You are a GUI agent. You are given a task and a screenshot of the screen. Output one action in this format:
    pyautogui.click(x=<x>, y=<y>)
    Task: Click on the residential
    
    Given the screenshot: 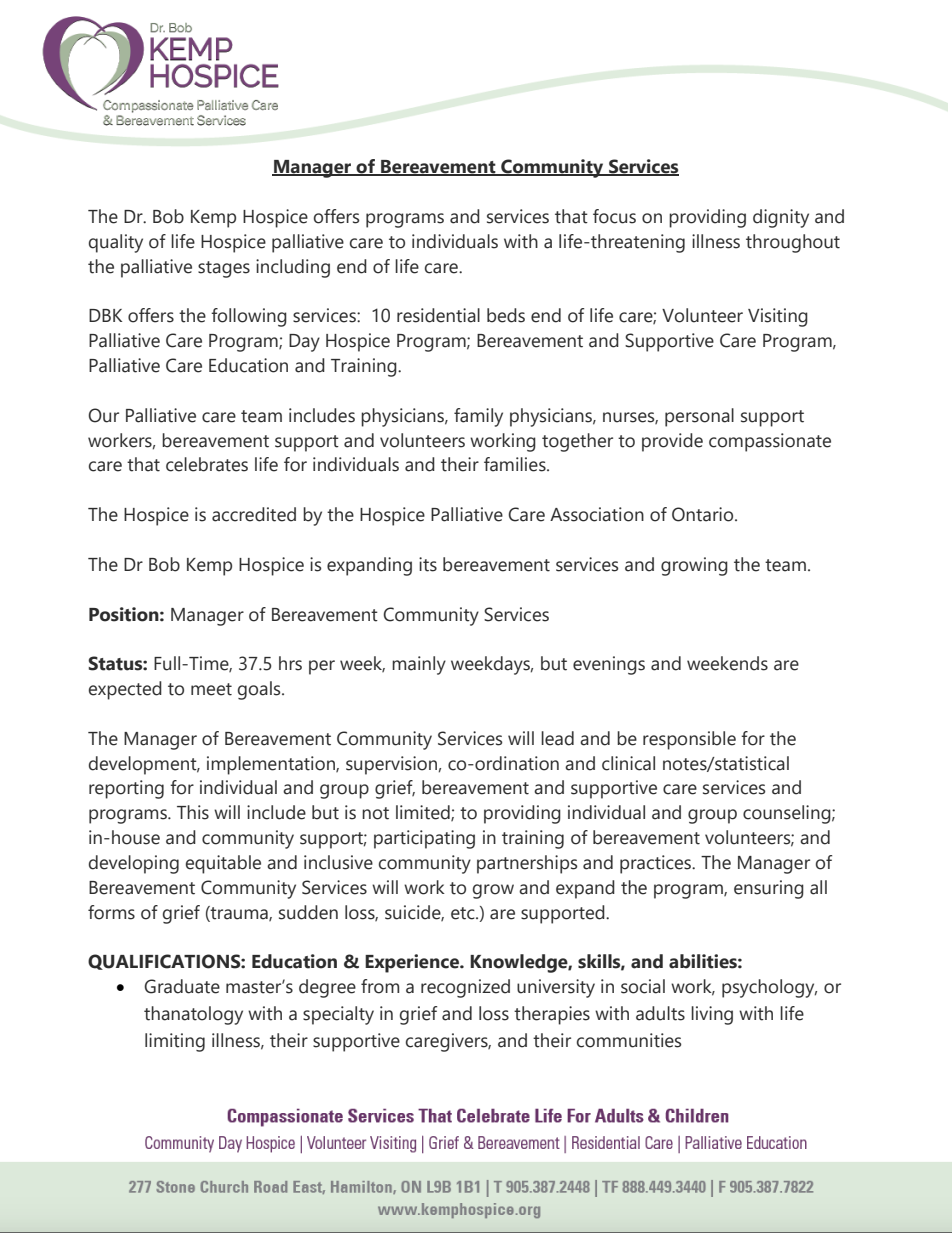 What is the action you would take?
    pyautogui.click(x=438, y=315)
